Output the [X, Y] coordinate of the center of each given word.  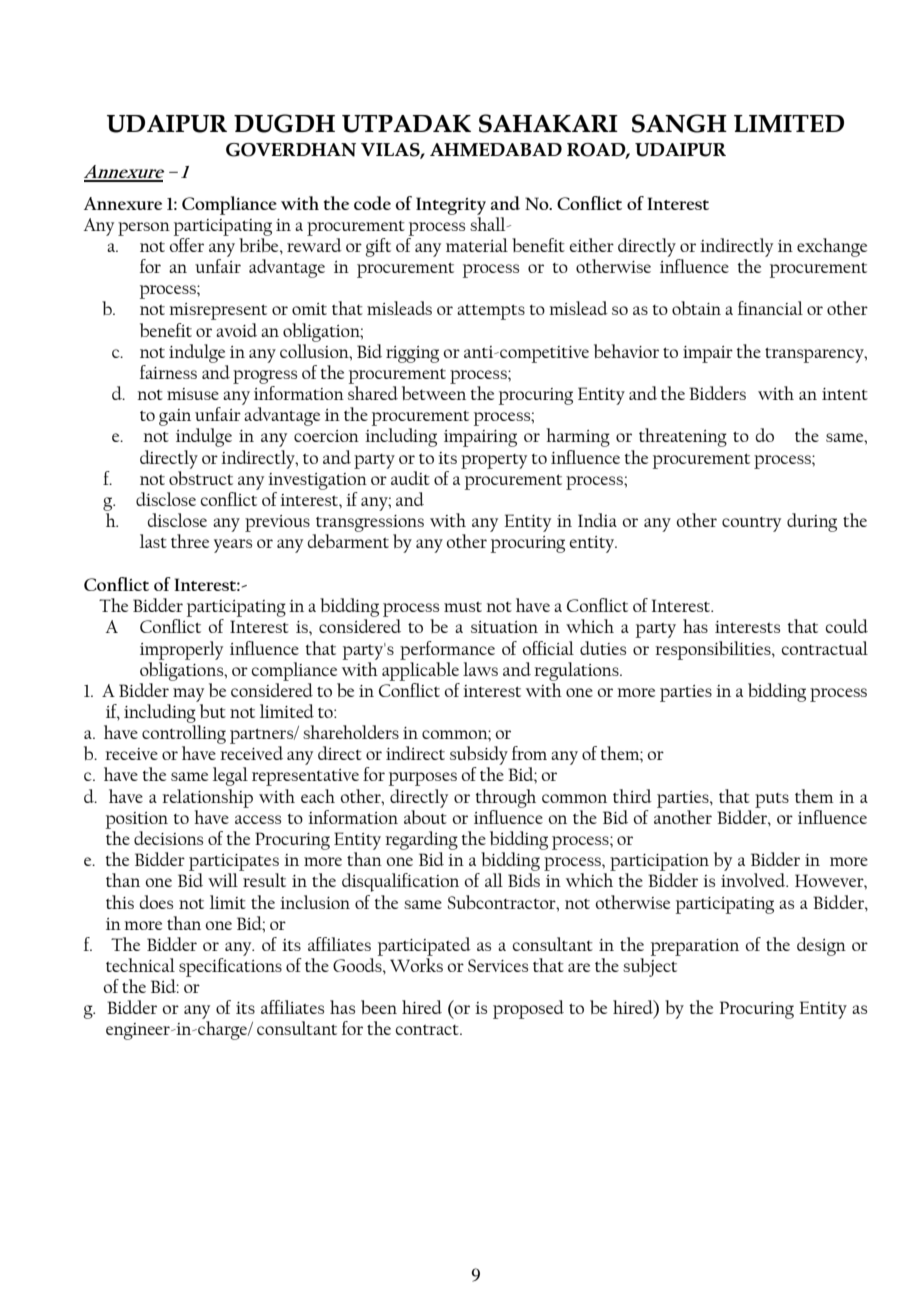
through [506, 798]
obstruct [201, 478]
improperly [181, 650]
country [751, 524]
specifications [230, 967]
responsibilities [714, 650]
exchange [832, 247]
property [494, 461]
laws [480, 669]
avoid [236, 330]
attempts [491, 312]
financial [770, 308]
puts [772, 800]
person [144, 229]
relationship [207, 798]
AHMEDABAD [496, 149]
